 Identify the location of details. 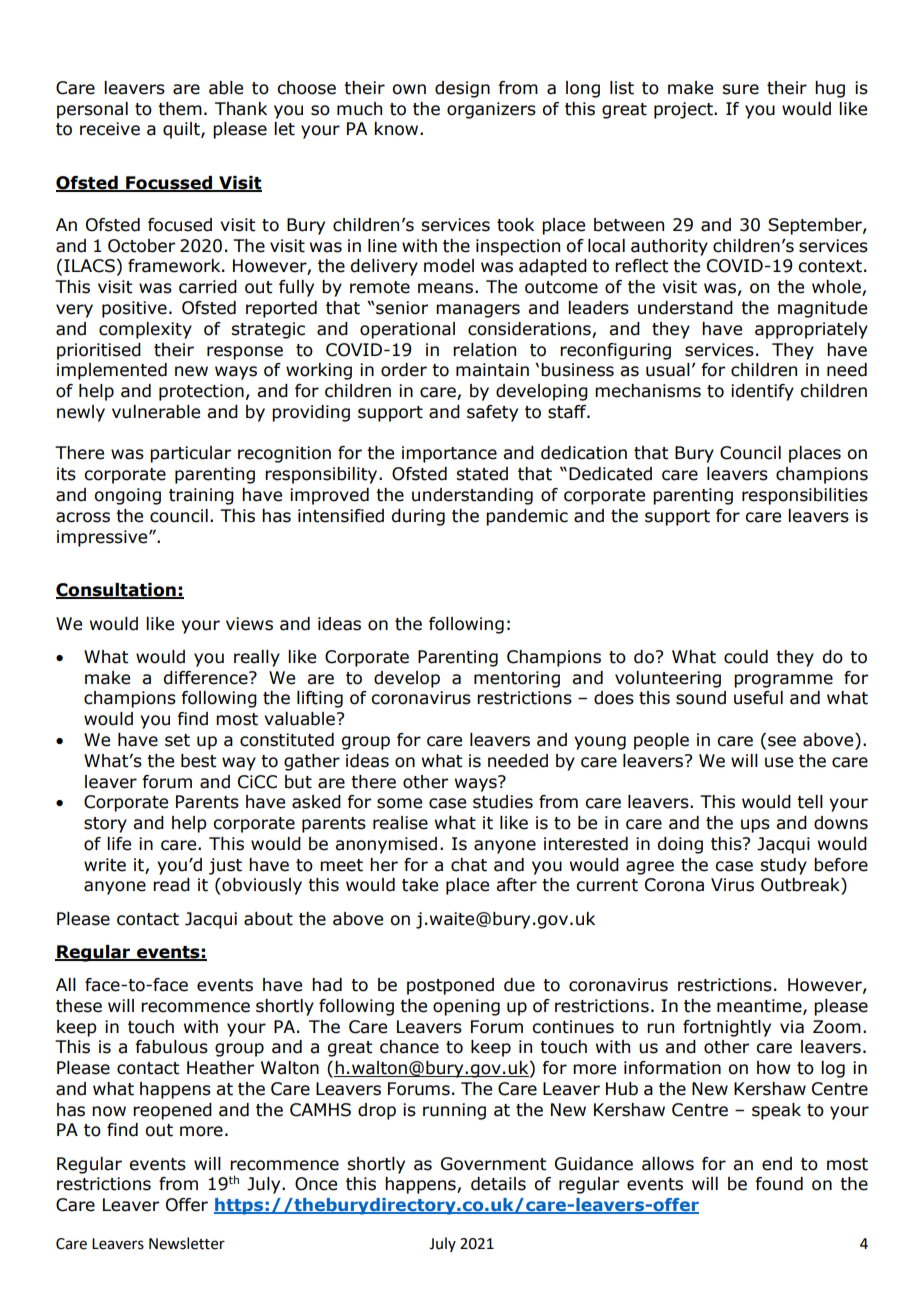
(498, 1184).
